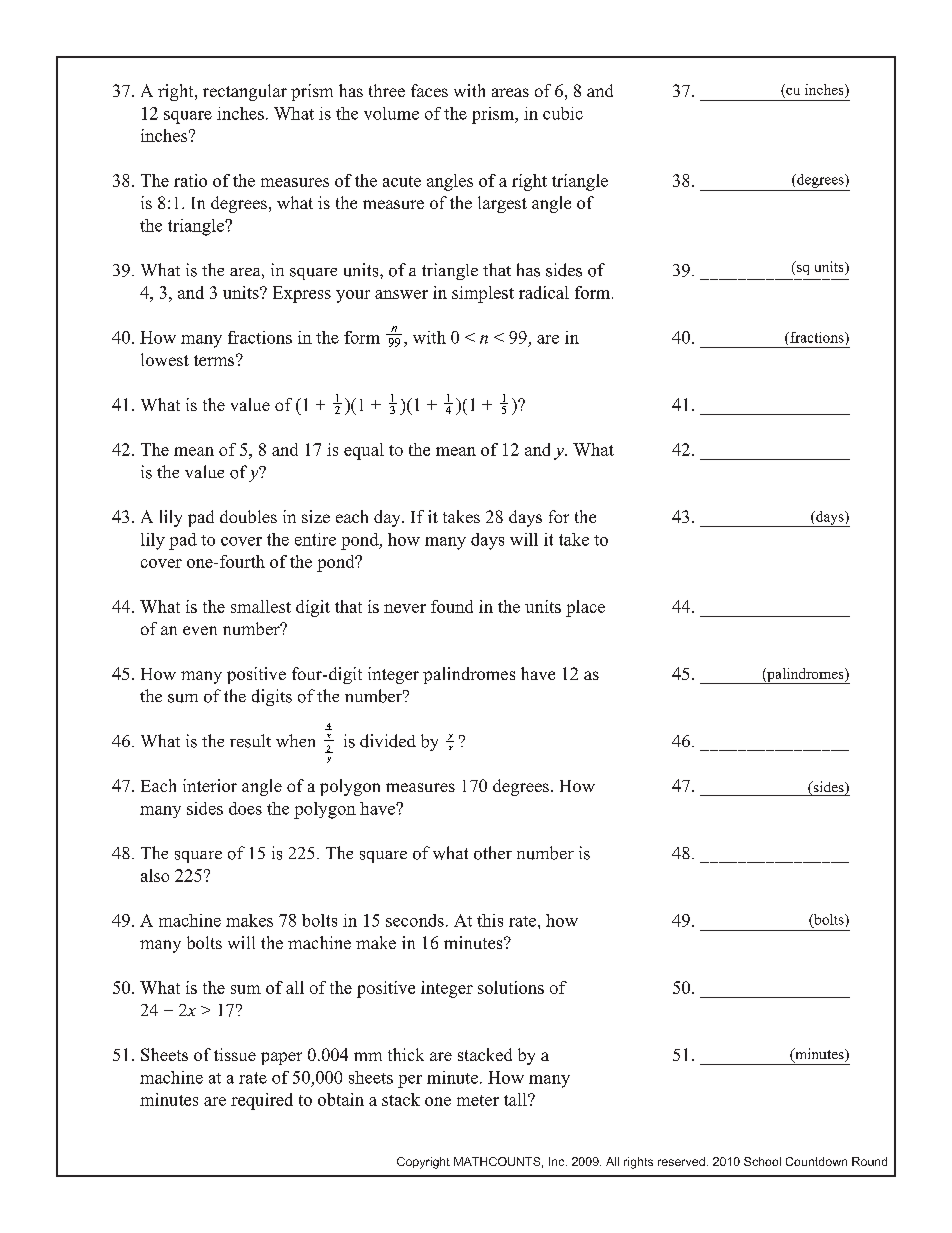 The image size is (952, 1233). I want to click on meter, so click(478, 1100).
